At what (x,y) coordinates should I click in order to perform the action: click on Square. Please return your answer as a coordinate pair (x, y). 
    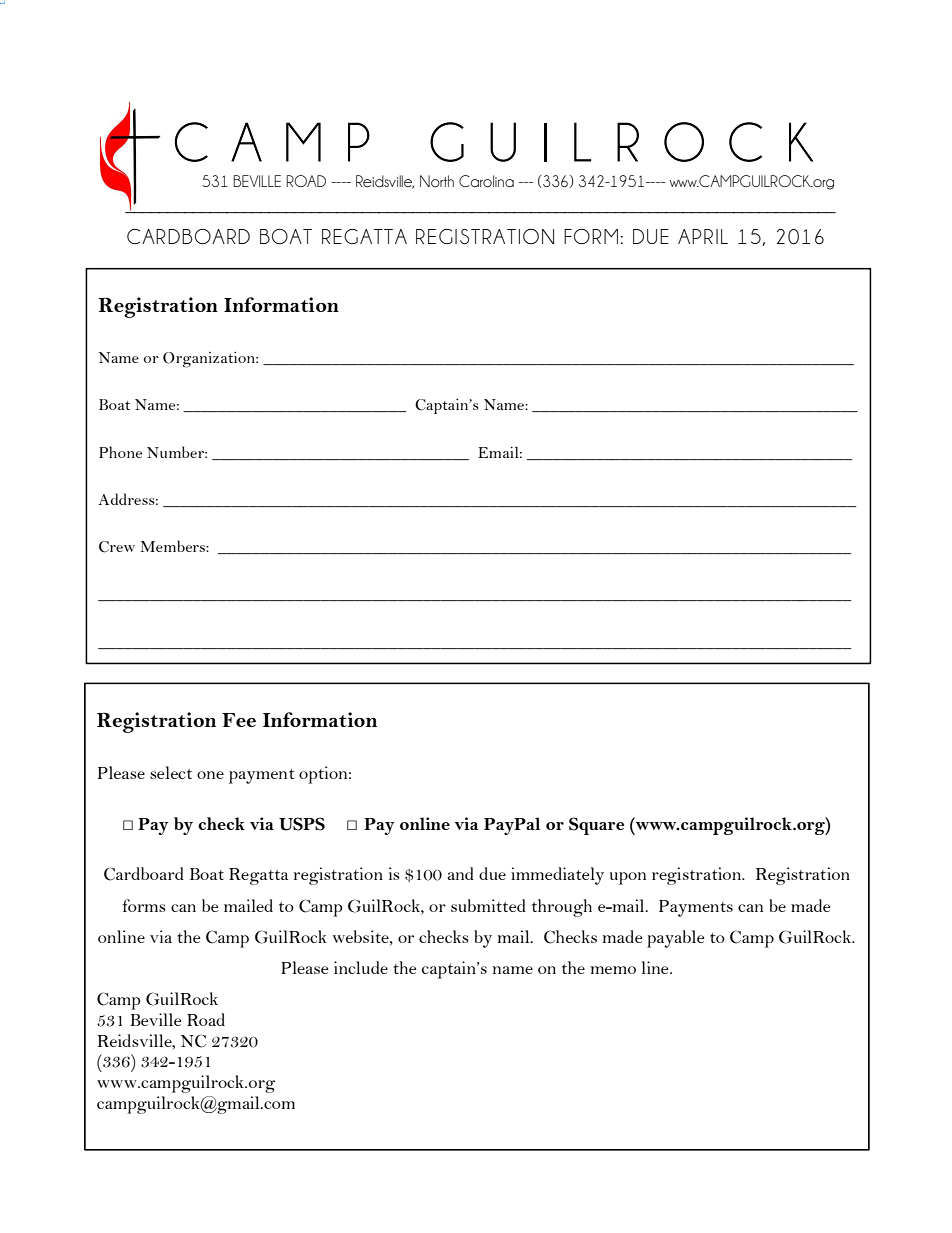
    Looking at the image, I should click on (596, 826).
